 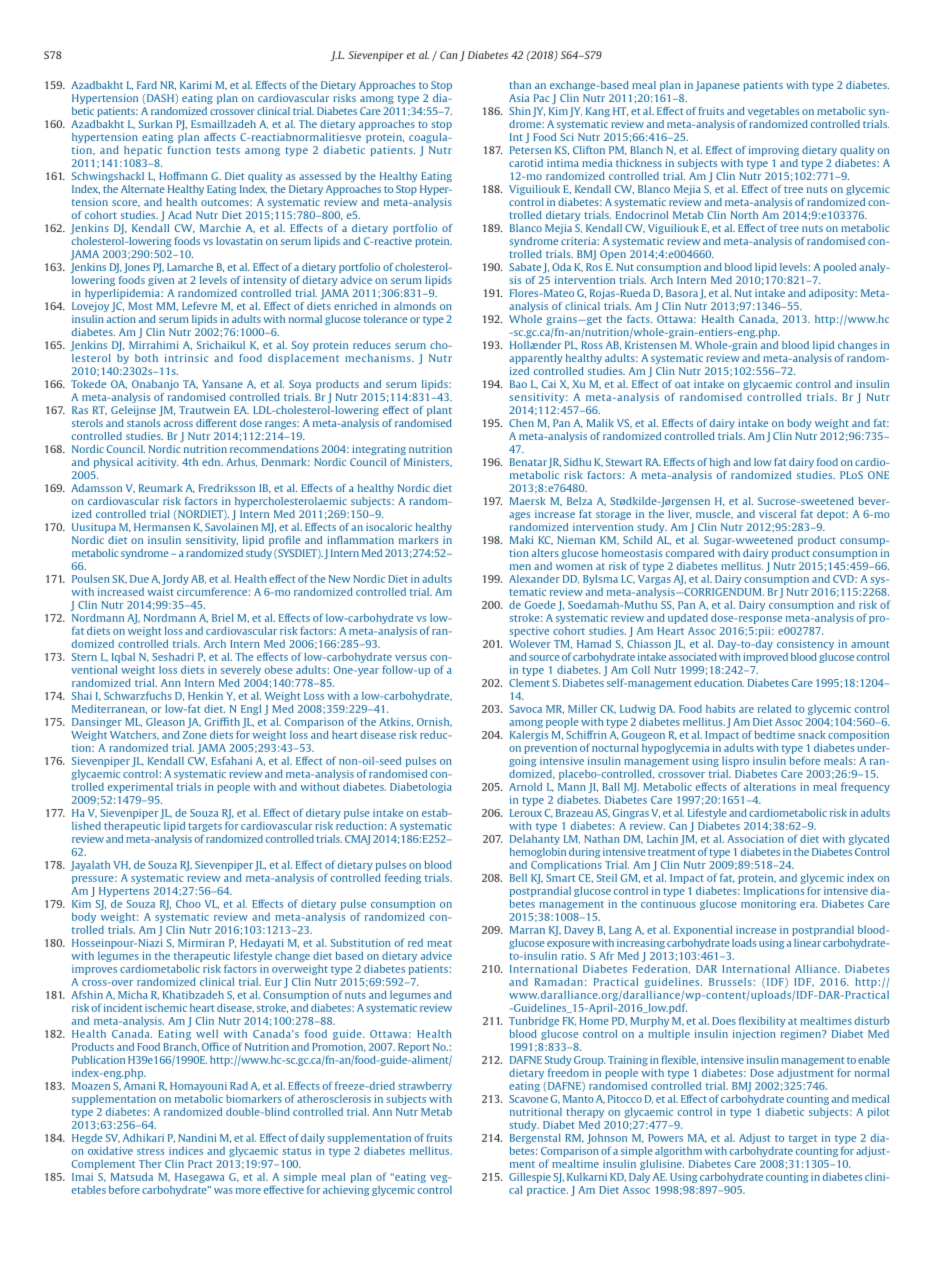 I want to click on Asia, so click(x=519, y=98).
